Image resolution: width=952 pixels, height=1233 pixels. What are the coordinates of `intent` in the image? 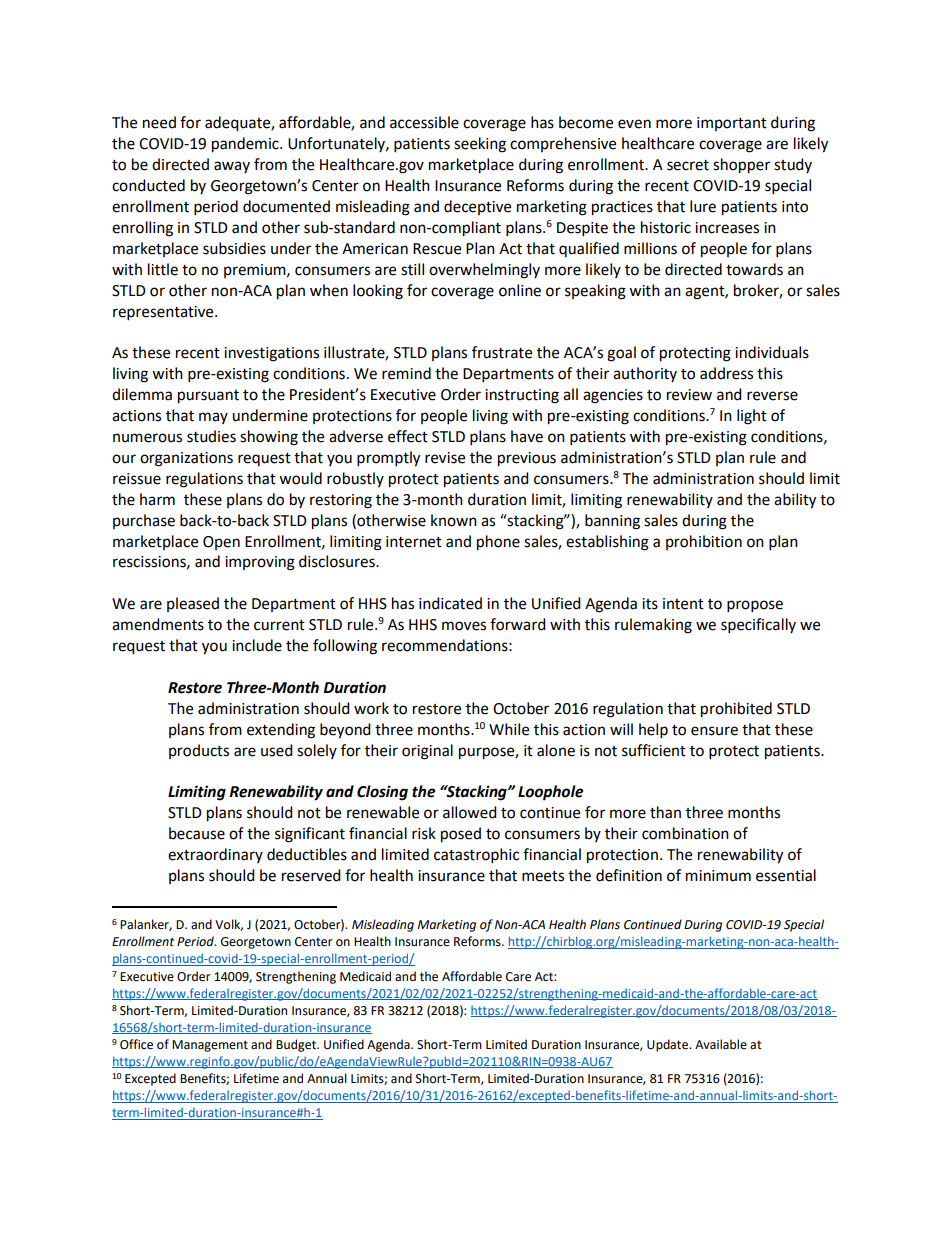 It's located at (683, 604).
